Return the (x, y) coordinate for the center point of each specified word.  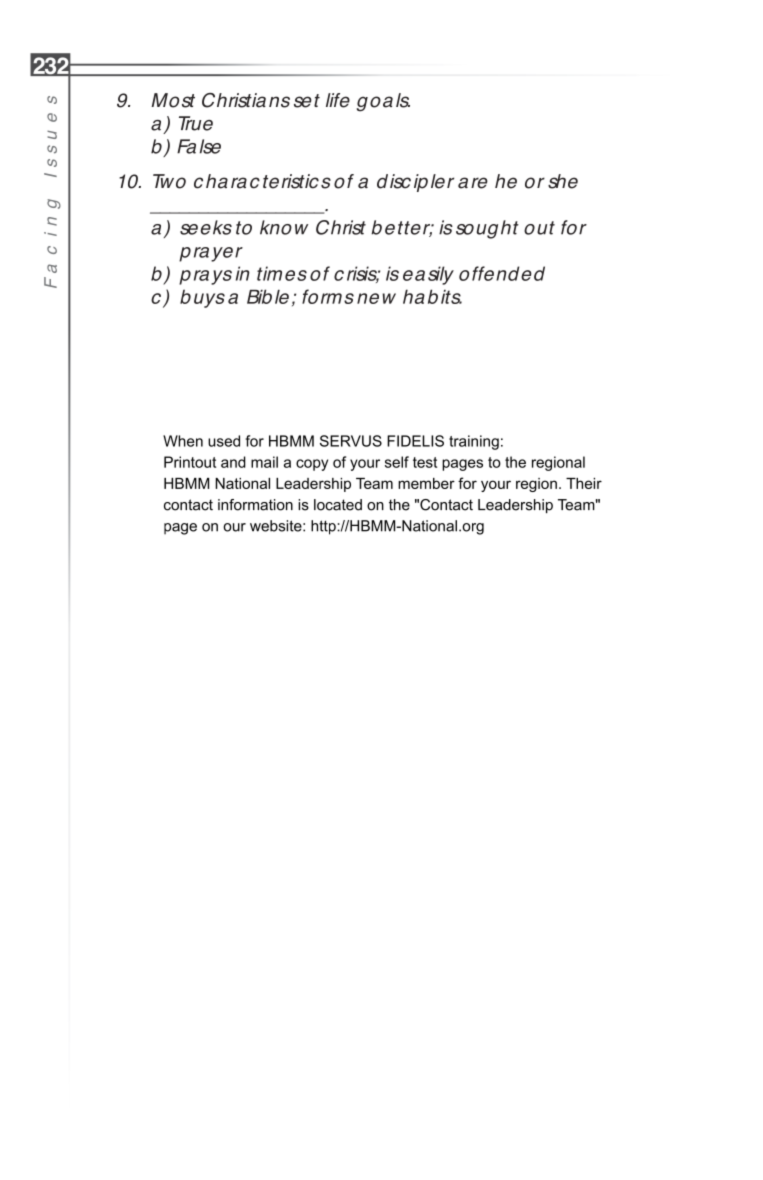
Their (584, 483)
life (338, 100)
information (255, 505)
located (338, 505)
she (563, 181)
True (196, 123)
